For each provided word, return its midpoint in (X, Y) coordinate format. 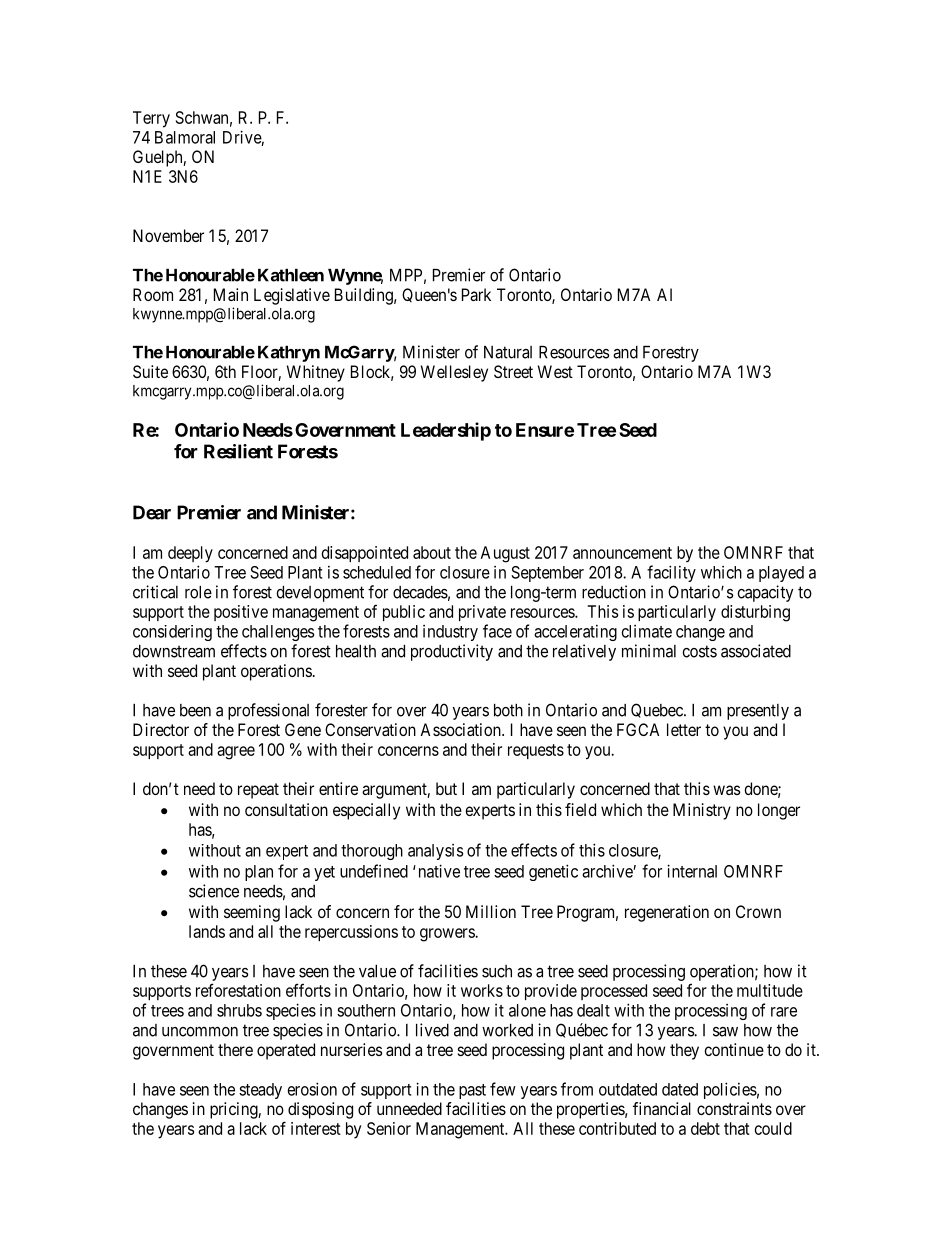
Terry (151, 119)
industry (450, 633)
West (555, 371)
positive (241, 613)
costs (699, 651)
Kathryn (289, 354)
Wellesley (454, 373)
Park (476, 294)
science (214, 891)
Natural (508, 352)
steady (260, 1091)
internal (692, 871)
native (439, 871)
